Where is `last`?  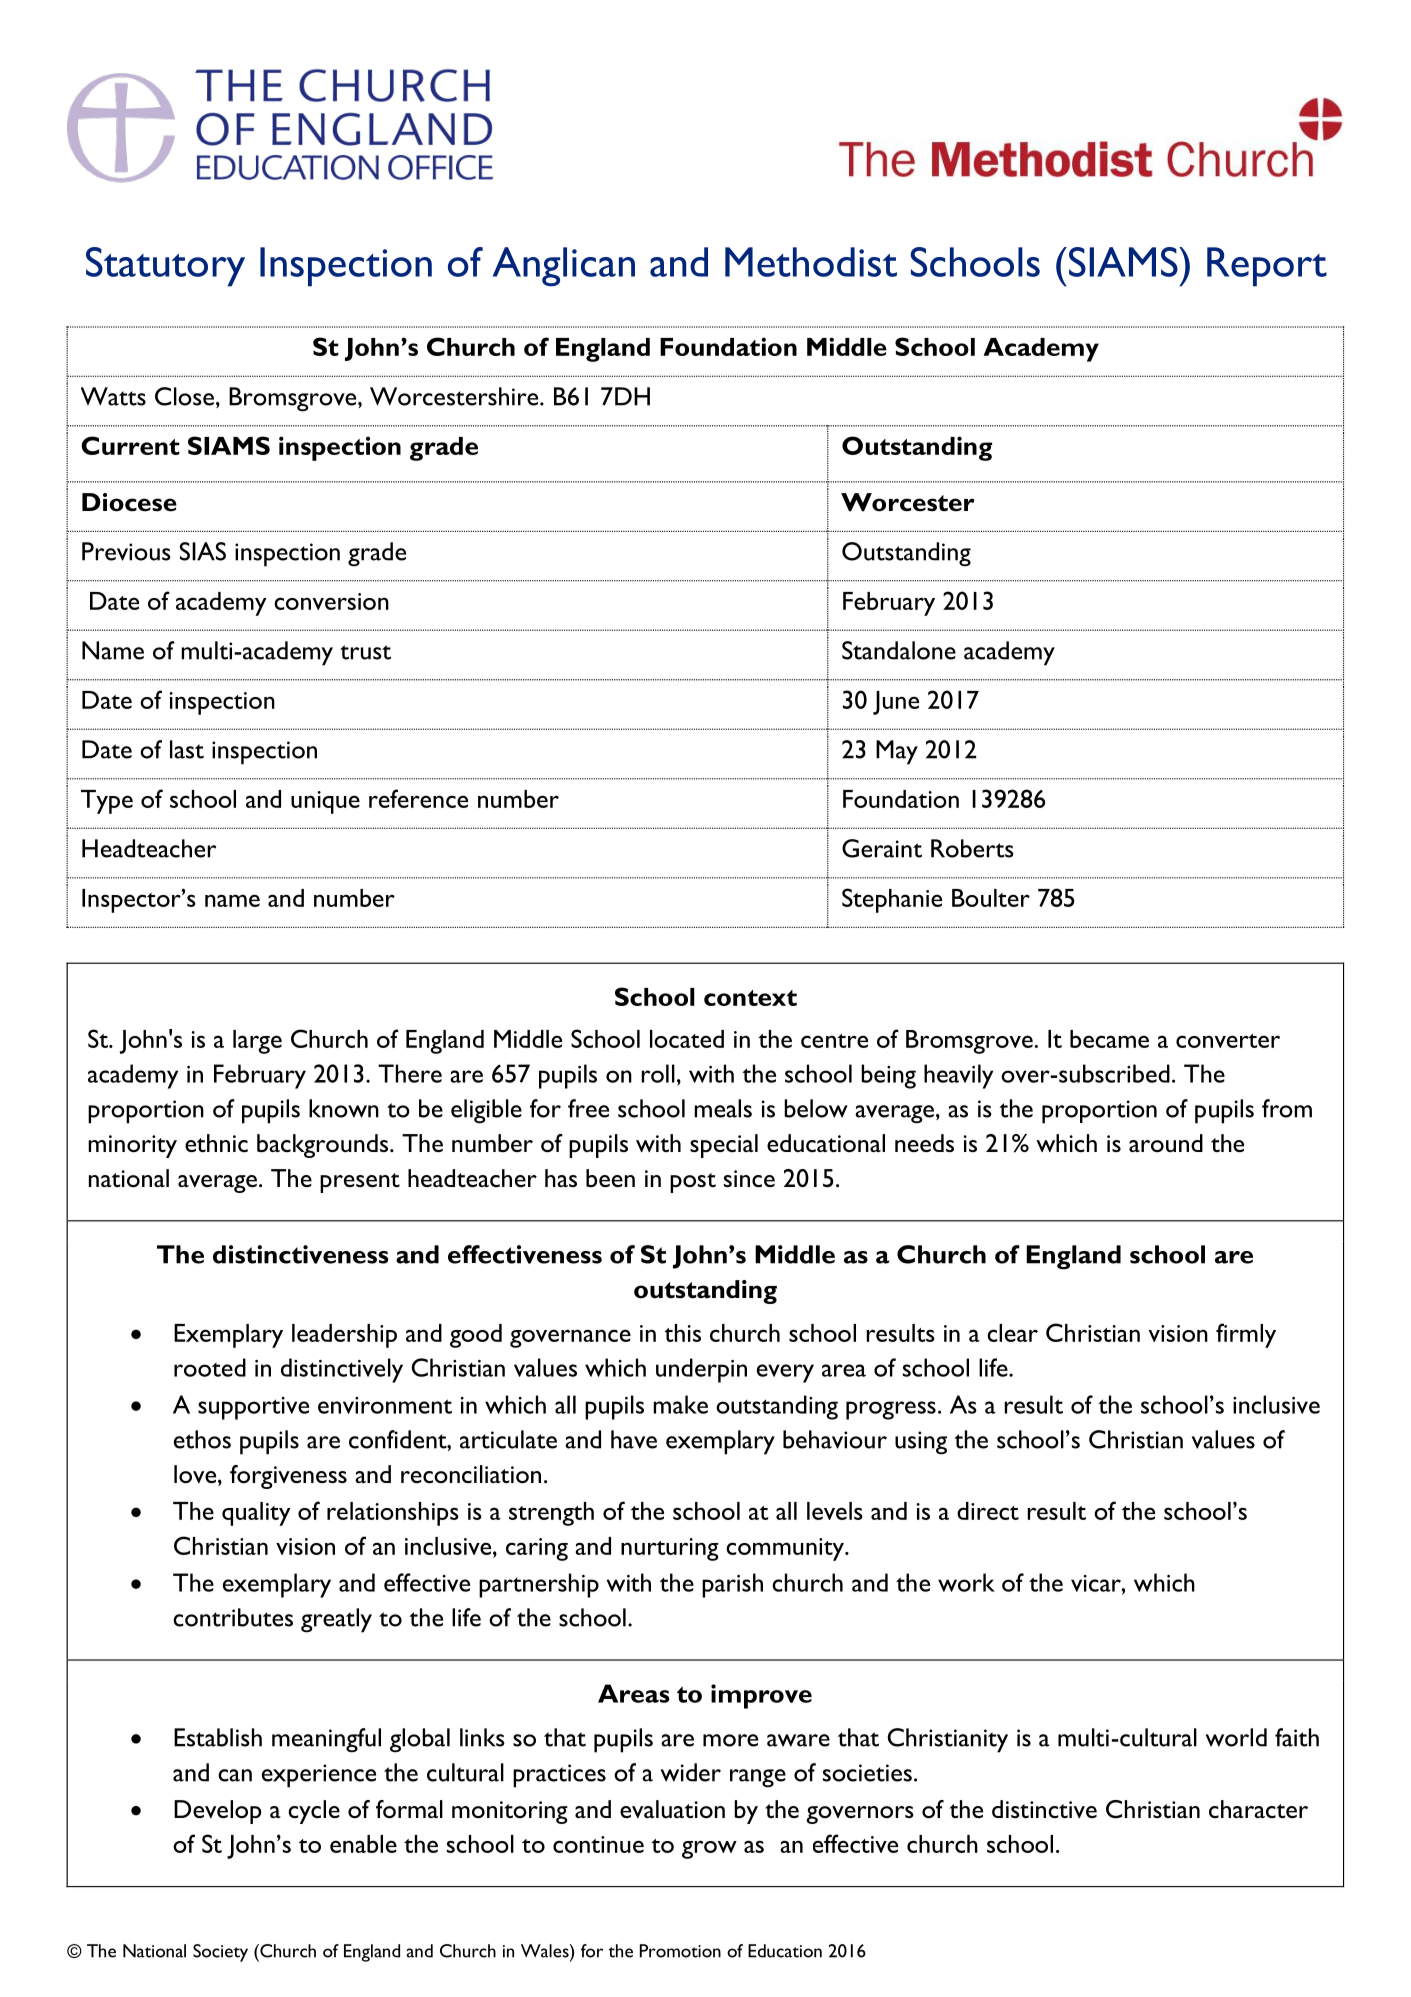 last is located at coordinates (187, 749).
